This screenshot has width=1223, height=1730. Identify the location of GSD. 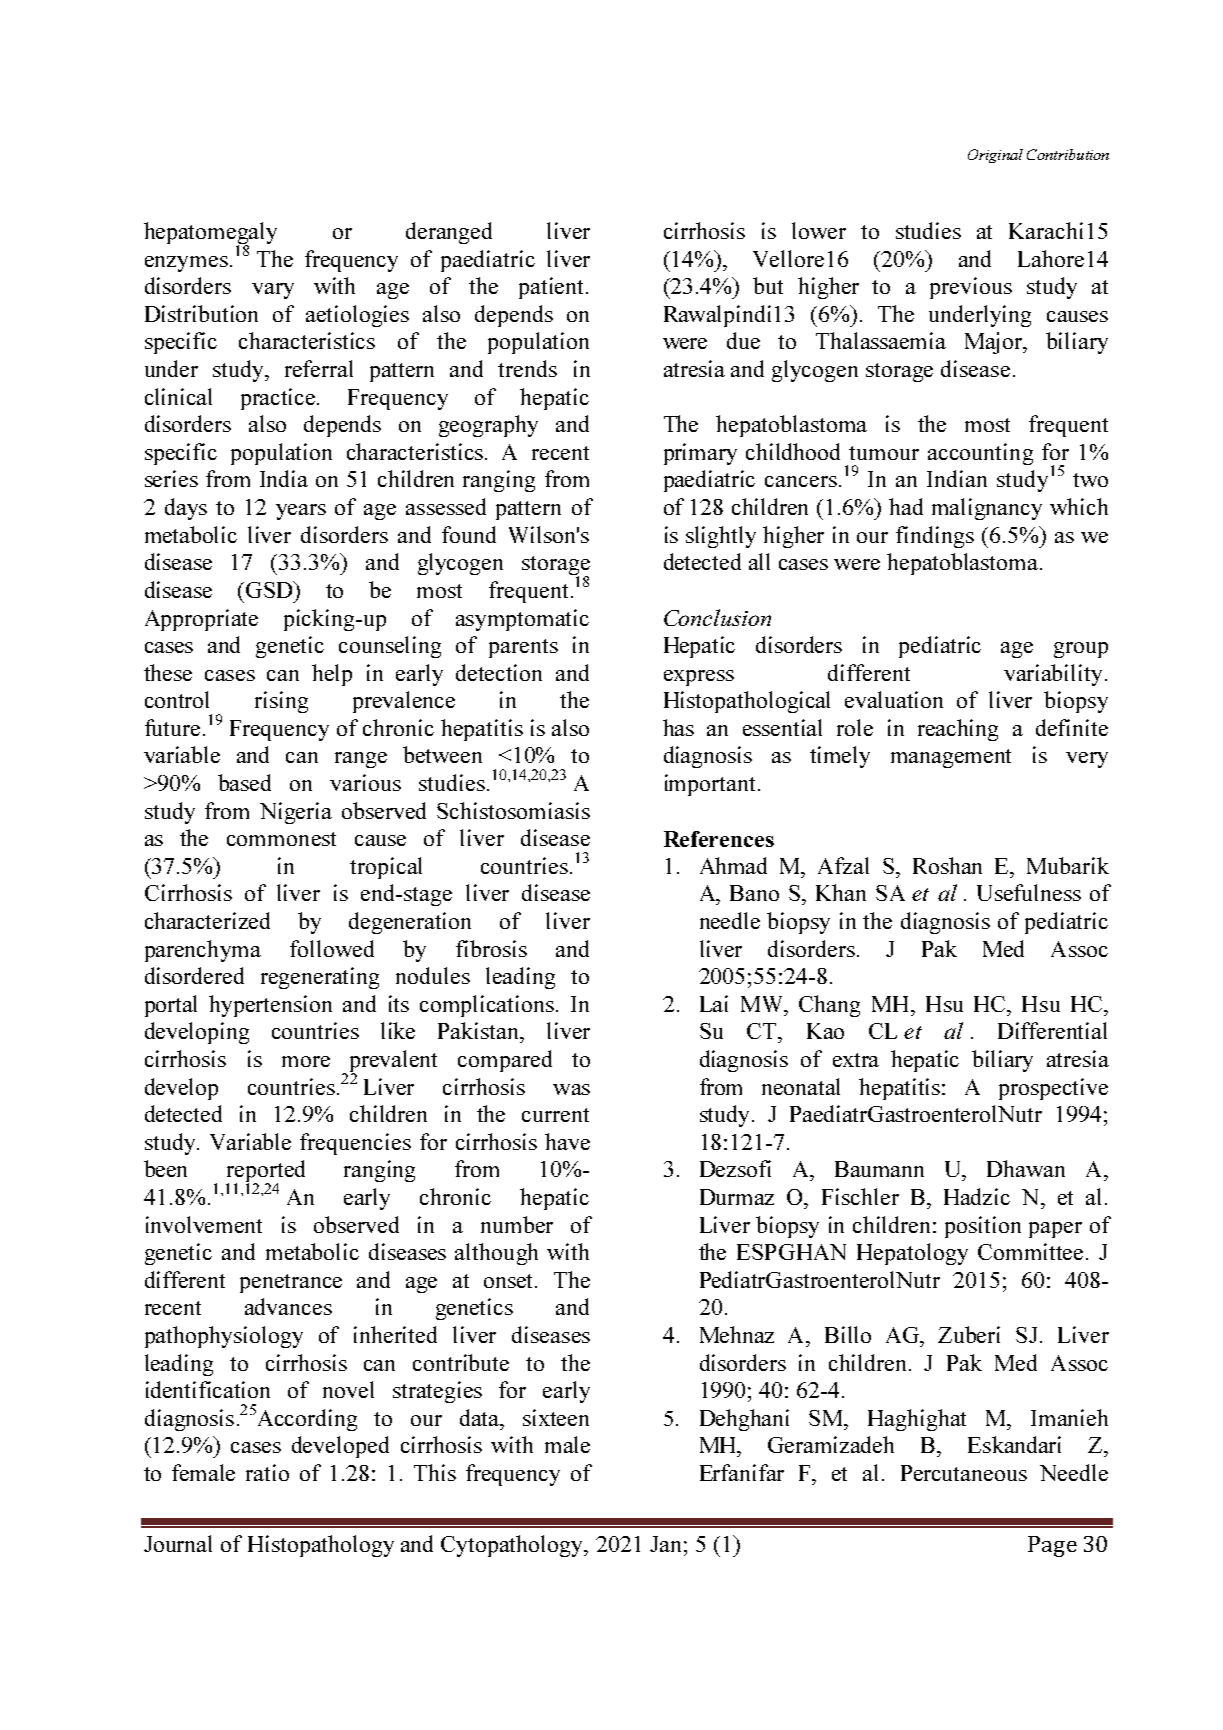
(270, 589).
